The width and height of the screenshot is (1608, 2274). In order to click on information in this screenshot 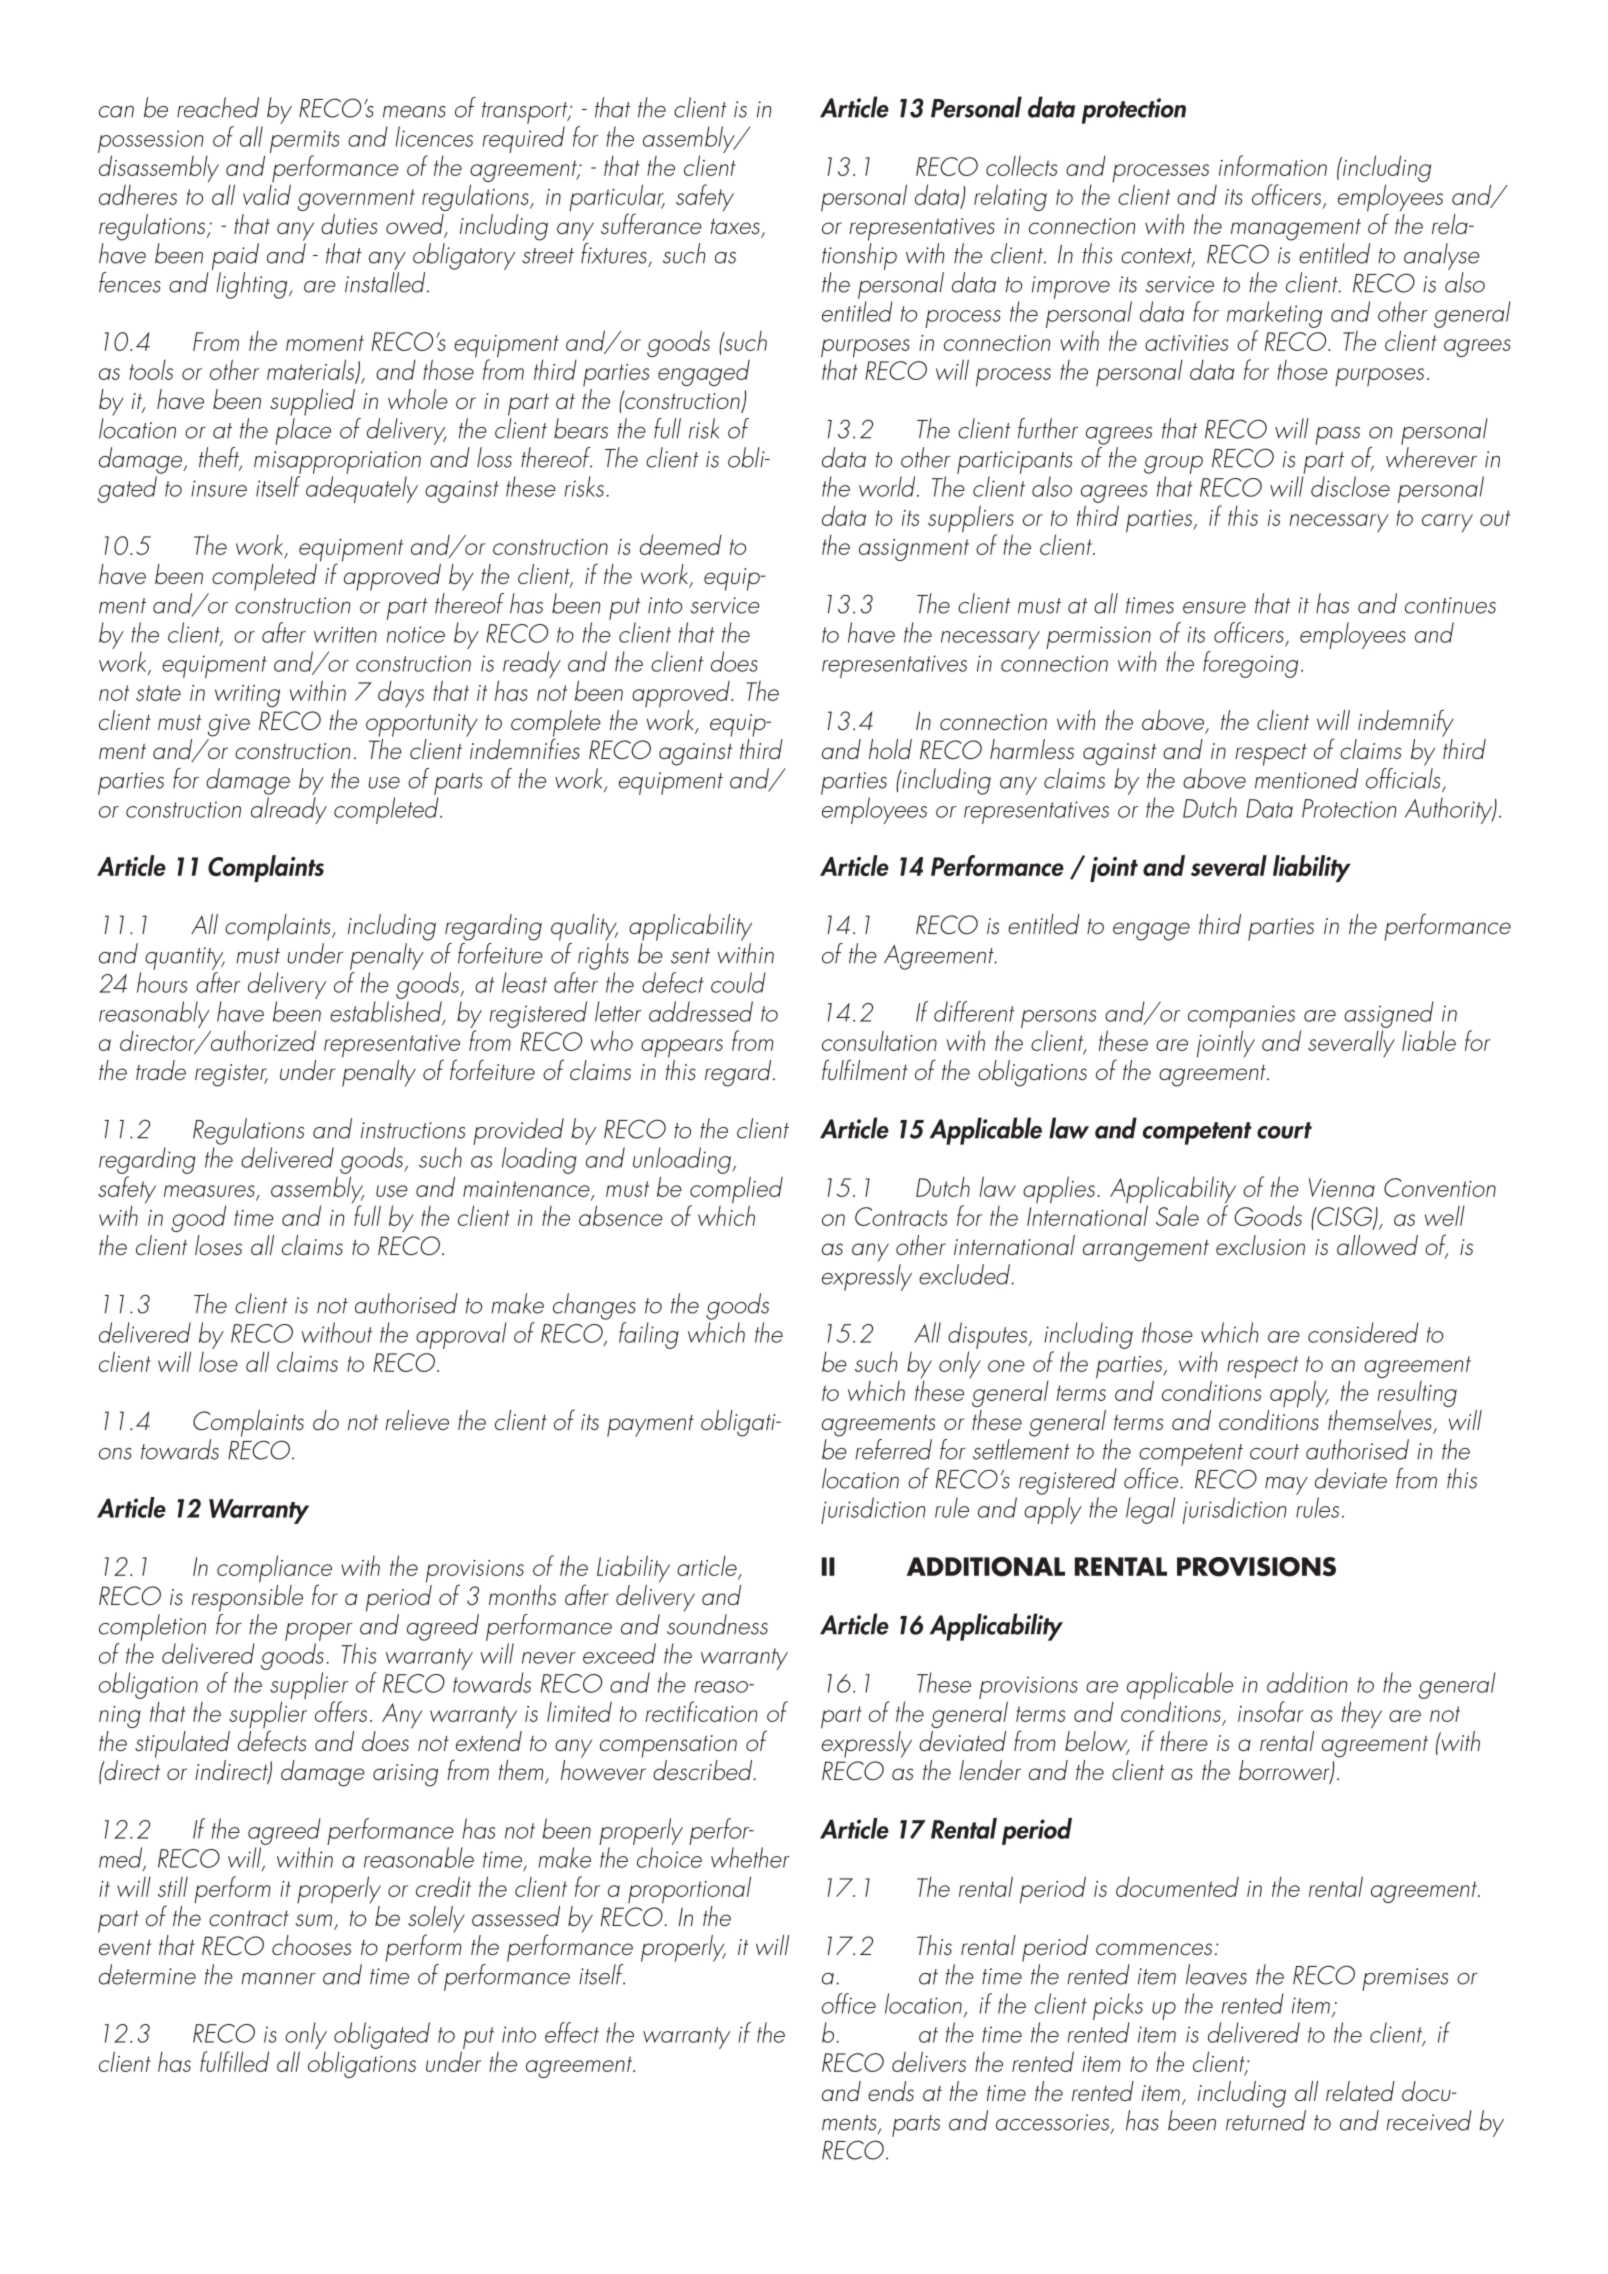, I will do `click(1273, 165)`.
